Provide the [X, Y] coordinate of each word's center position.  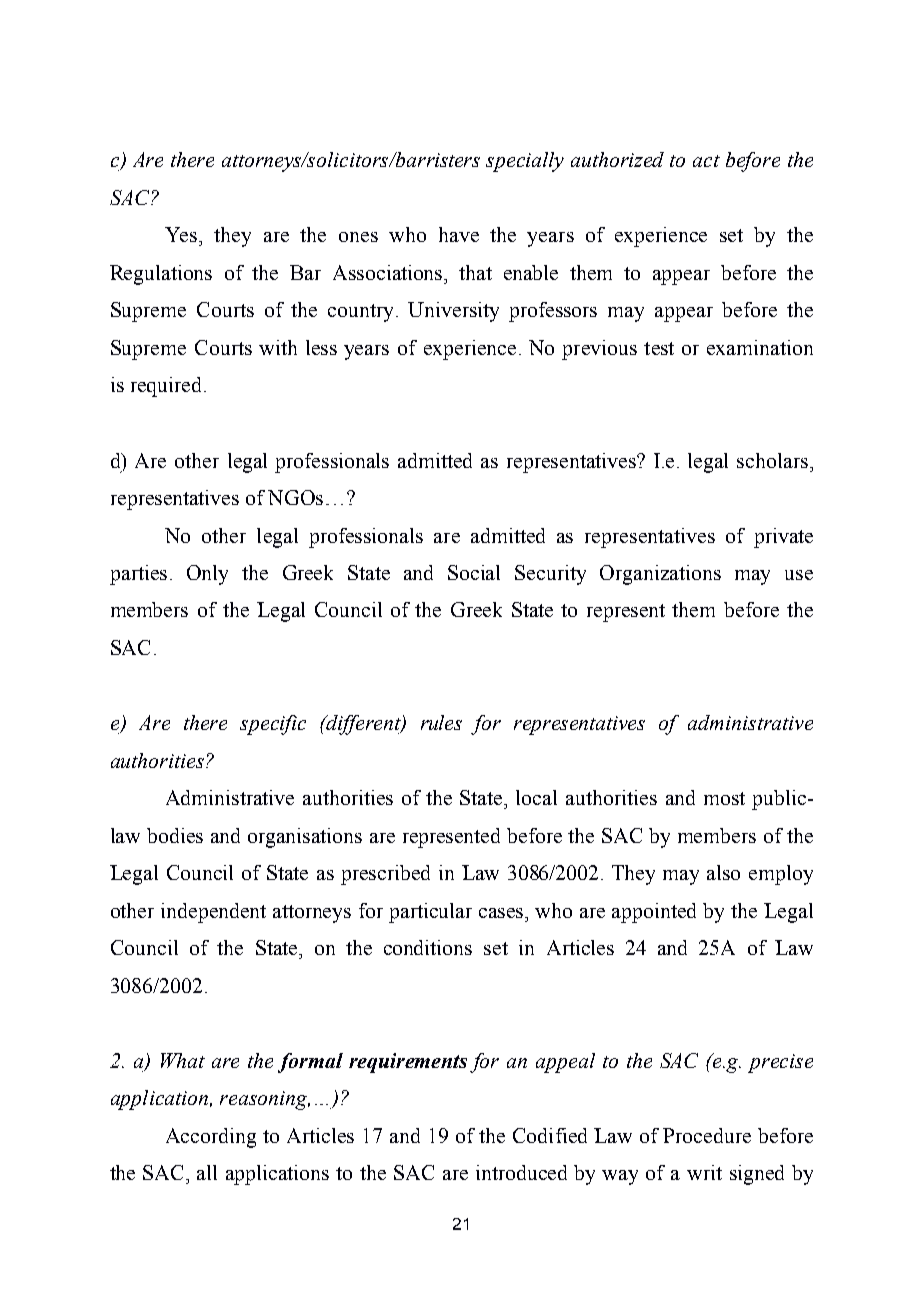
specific [273, 725]
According [211, 1138]
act [706, 161]
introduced [521, 1172]
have [459, 234]
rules [441, 722]
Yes [182, 234]
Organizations [660, 575]
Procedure [707, 1135]
